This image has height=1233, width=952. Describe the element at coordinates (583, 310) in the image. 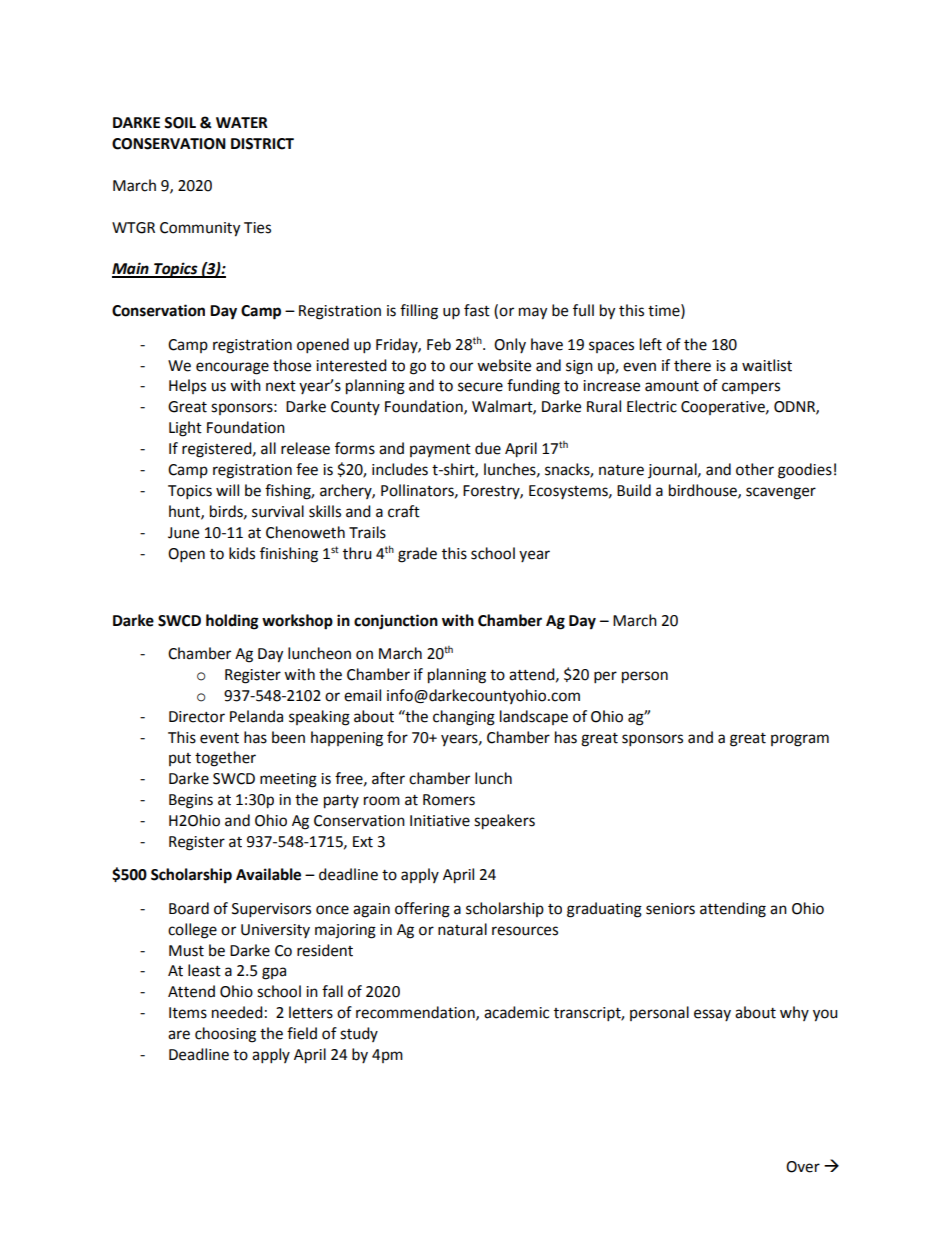

I see `full` at that location.
